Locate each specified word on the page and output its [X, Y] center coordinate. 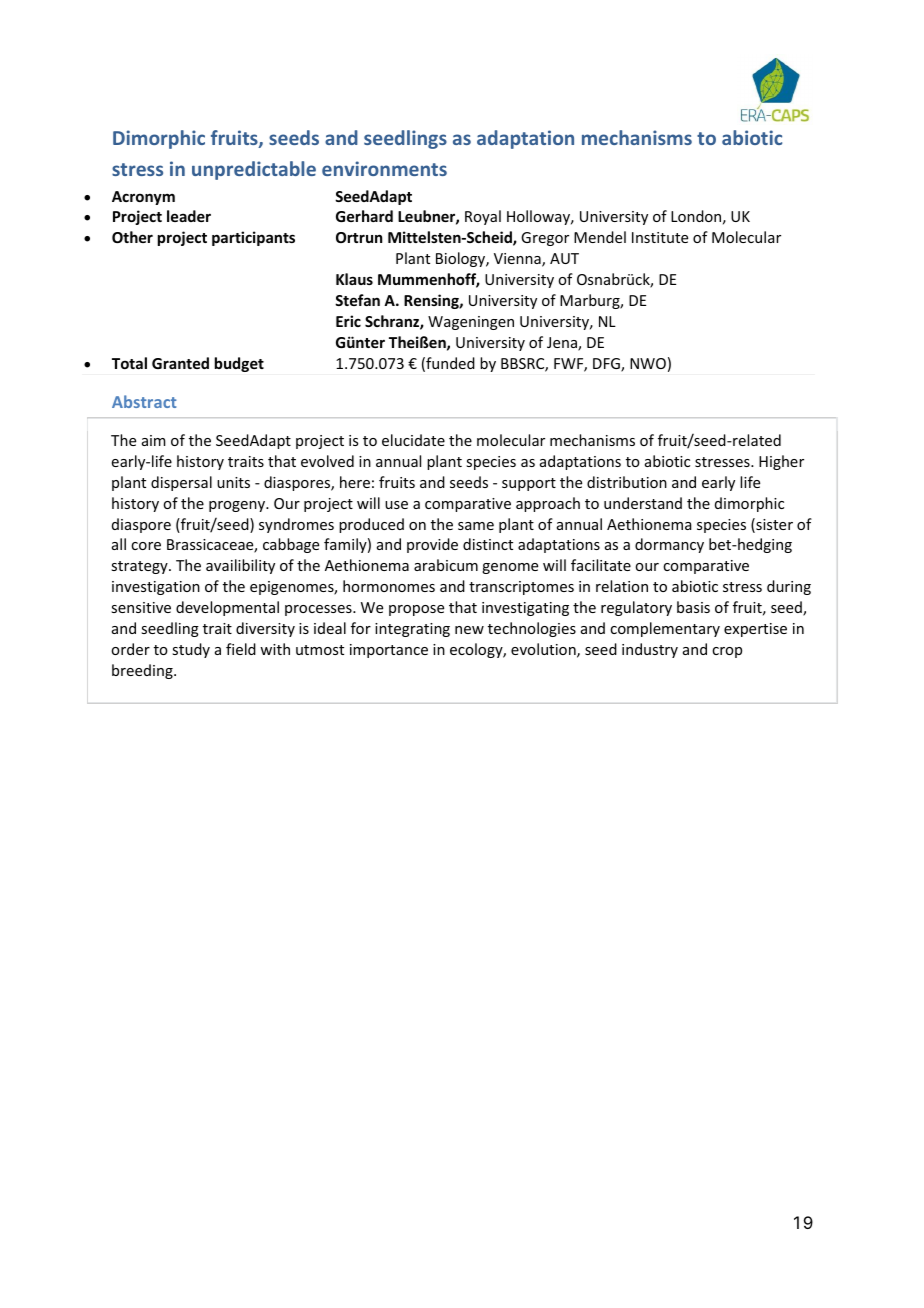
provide [432, 545]
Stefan [357, 300]
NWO [648, 363]
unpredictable [254, 170]
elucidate [413, 440]
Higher [781, 462]
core [146, 546]
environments [384, 168]
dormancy [669, 545]
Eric [348, 321]
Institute [660, 237]
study [191, 650]
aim [154, 440]
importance [389, 651]
